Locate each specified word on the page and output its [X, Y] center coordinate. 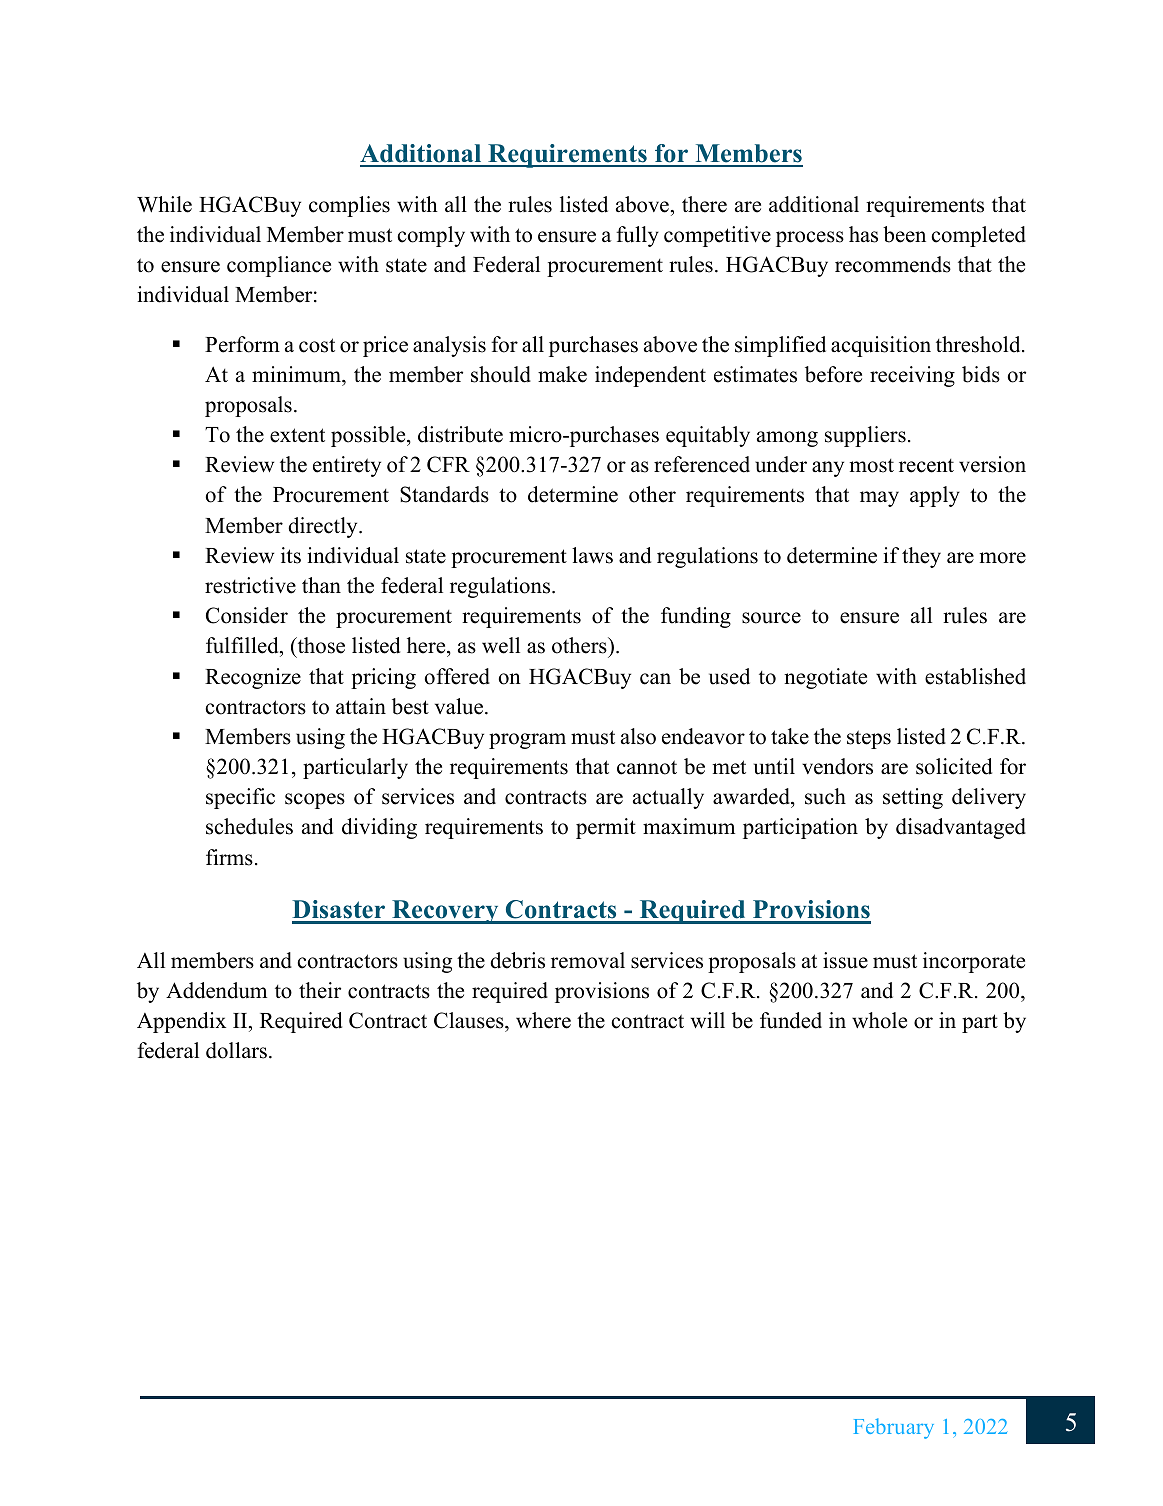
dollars [236, 1050]
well [501, 645]
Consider [247, 615]
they [921, 557]
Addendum [216, 990]
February [894, 1428]
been [904, 234]
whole [879, 1020]
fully [637, 236]
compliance [279, 266]
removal [588, 960]
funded [791, 1020]
